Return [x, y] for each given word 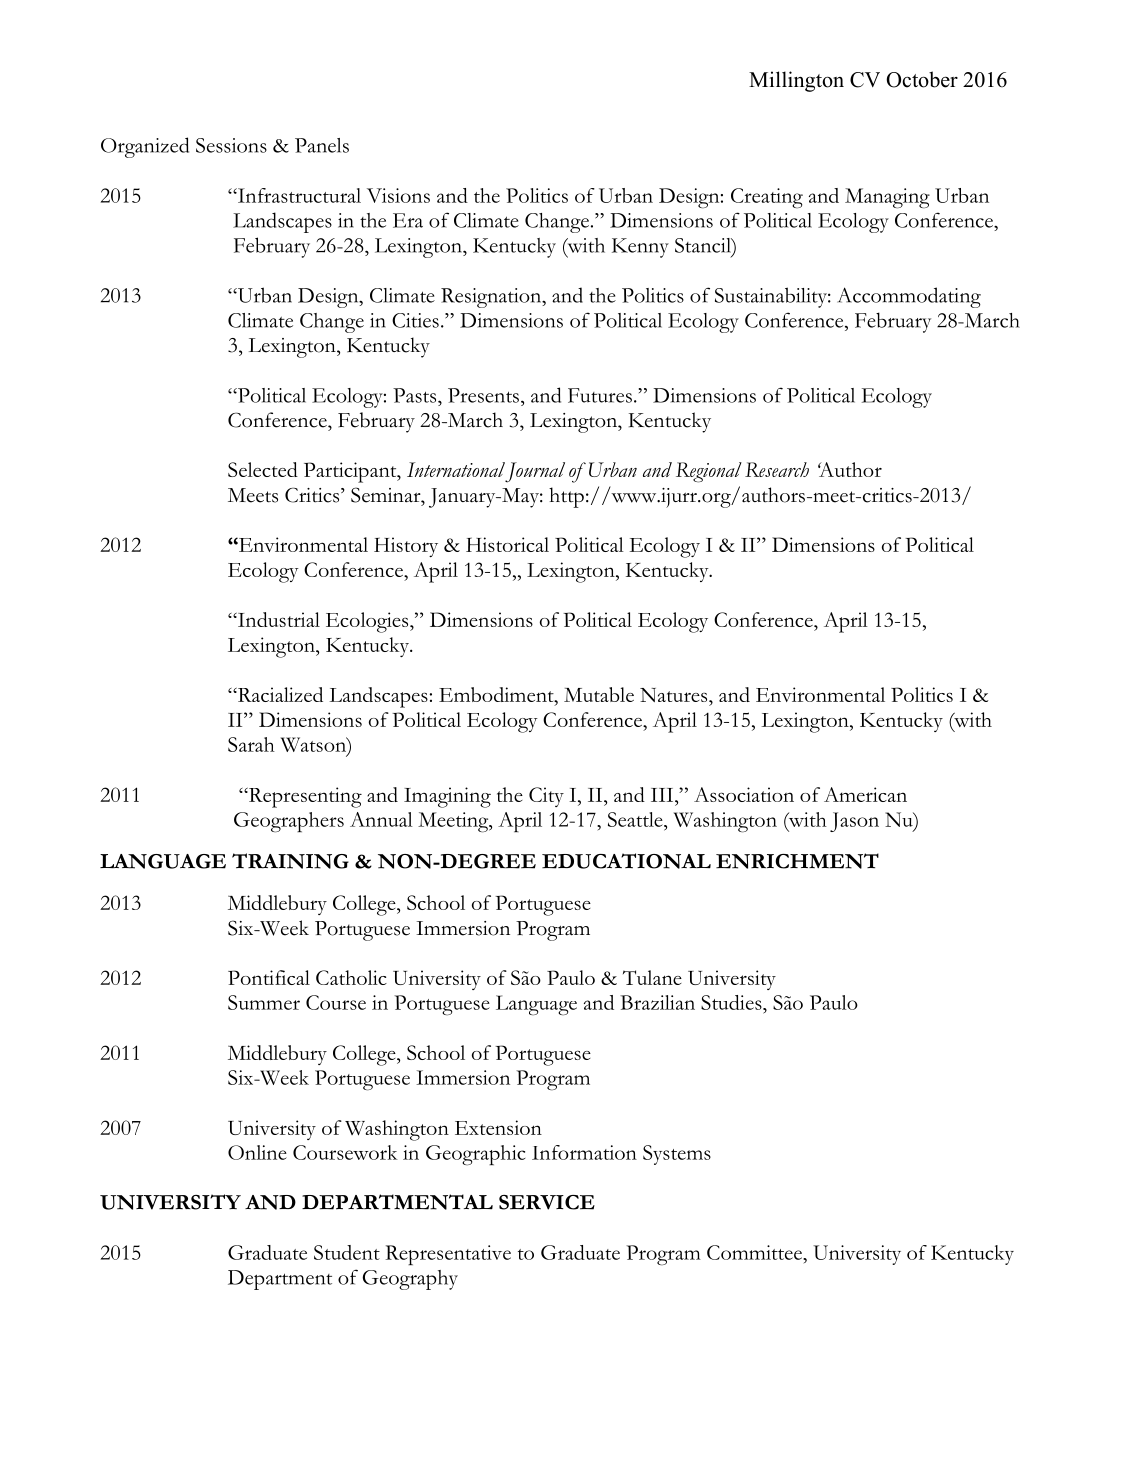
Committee [755, 1252]
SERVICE [547, 1202]
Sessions [231, 145]
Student [347, 1252]
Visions [398, 195]
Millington [796, 81]
